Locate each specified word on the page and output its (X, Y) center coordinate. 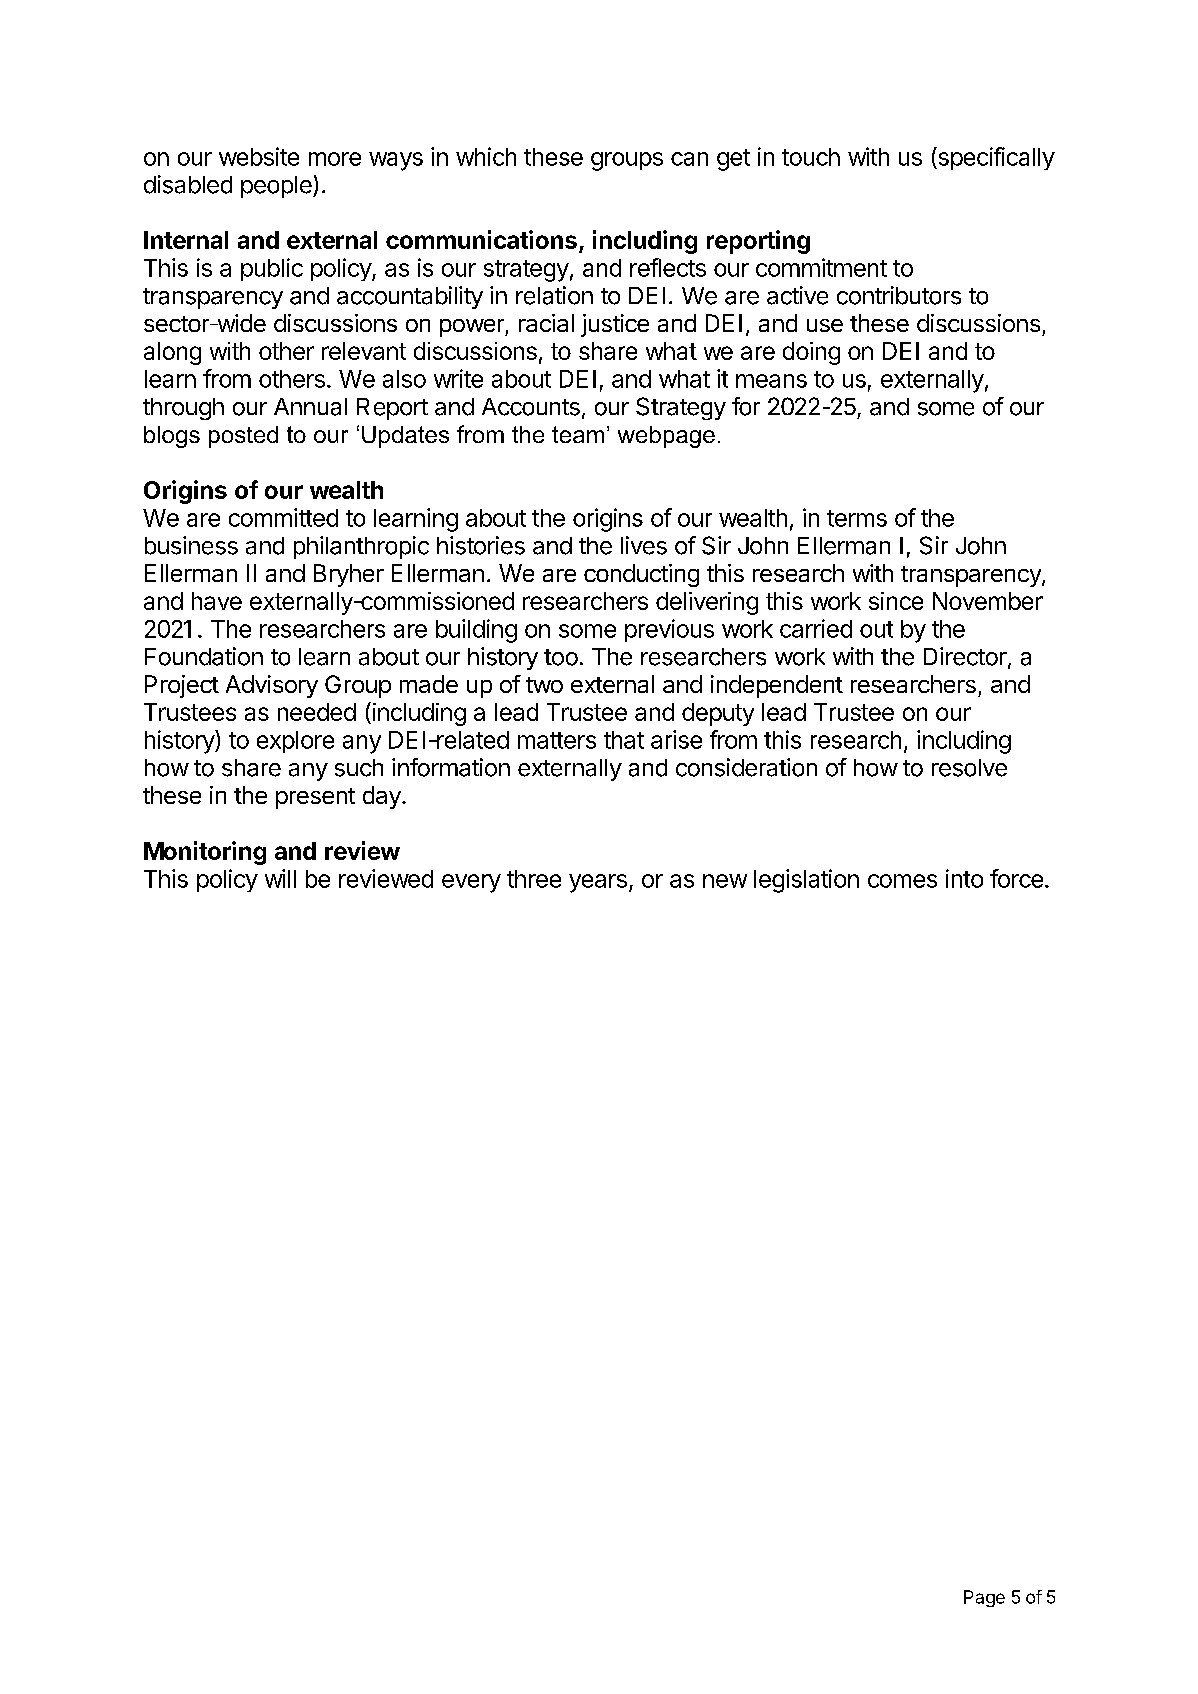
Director (966, 657)
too (561, 657)
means (771, 381)
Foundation (204, 656)
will (280, 878)
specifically (995, 158)
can (689, 159)
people (277, 187)
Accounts (531, 407)
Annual (310, 407)
